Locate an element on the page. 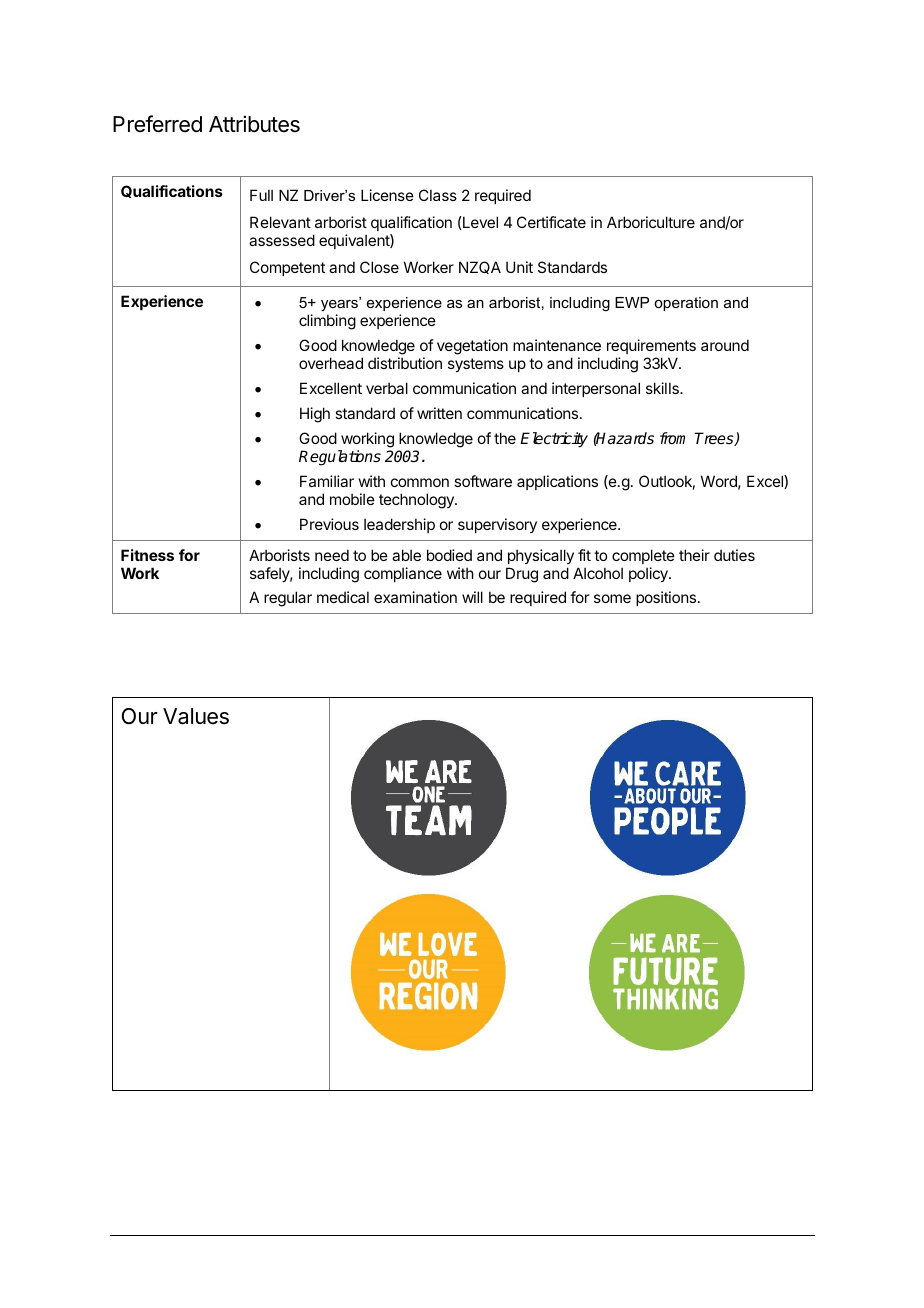 This document has height=1308, width=924. Values is located at coordinates (196, 716).
